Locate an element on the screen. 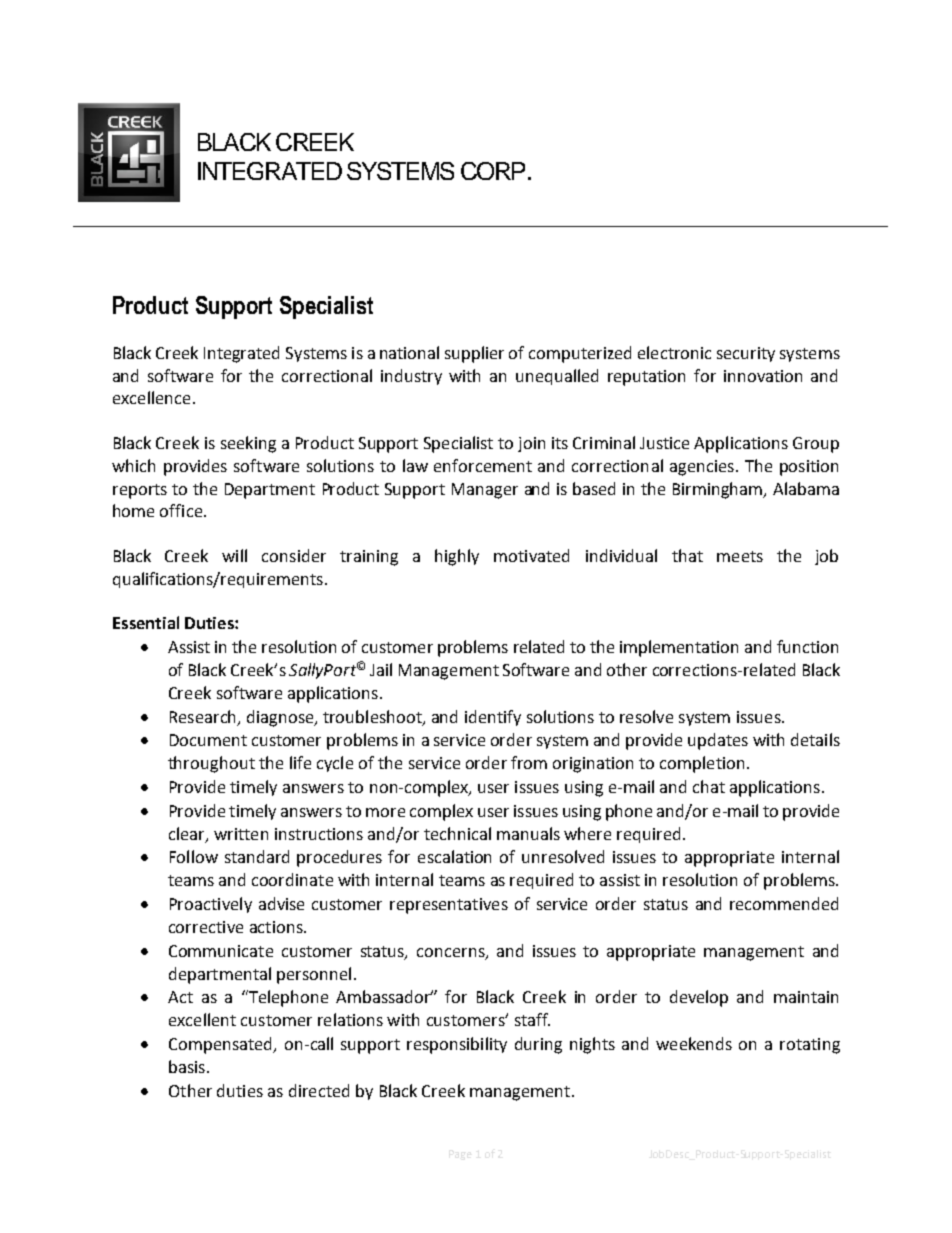 This screenshot has height=1233, width=952. Compensated is located at coordinates (221, 1045).
